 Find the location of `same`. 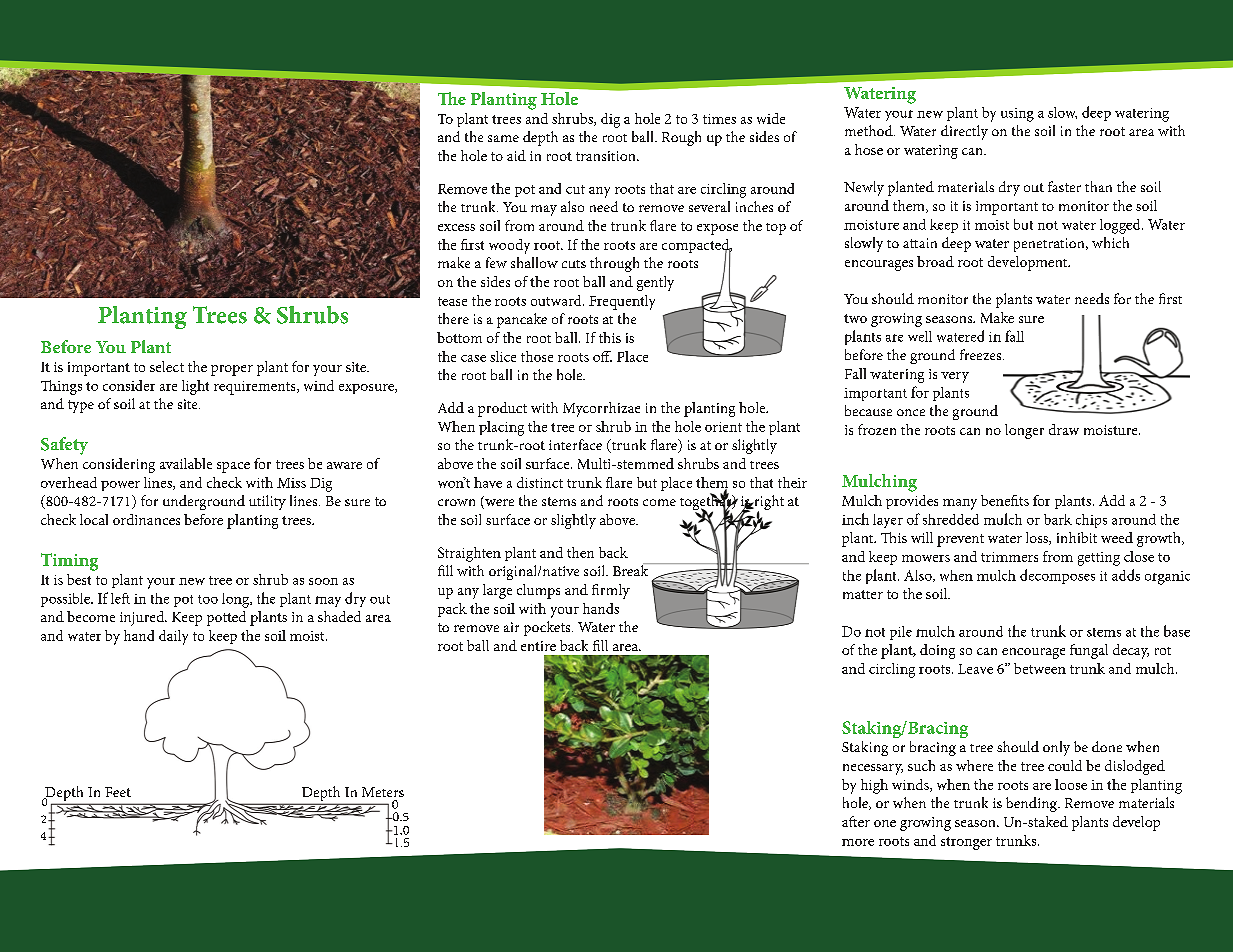

same is located at coordinates (503, 138).
